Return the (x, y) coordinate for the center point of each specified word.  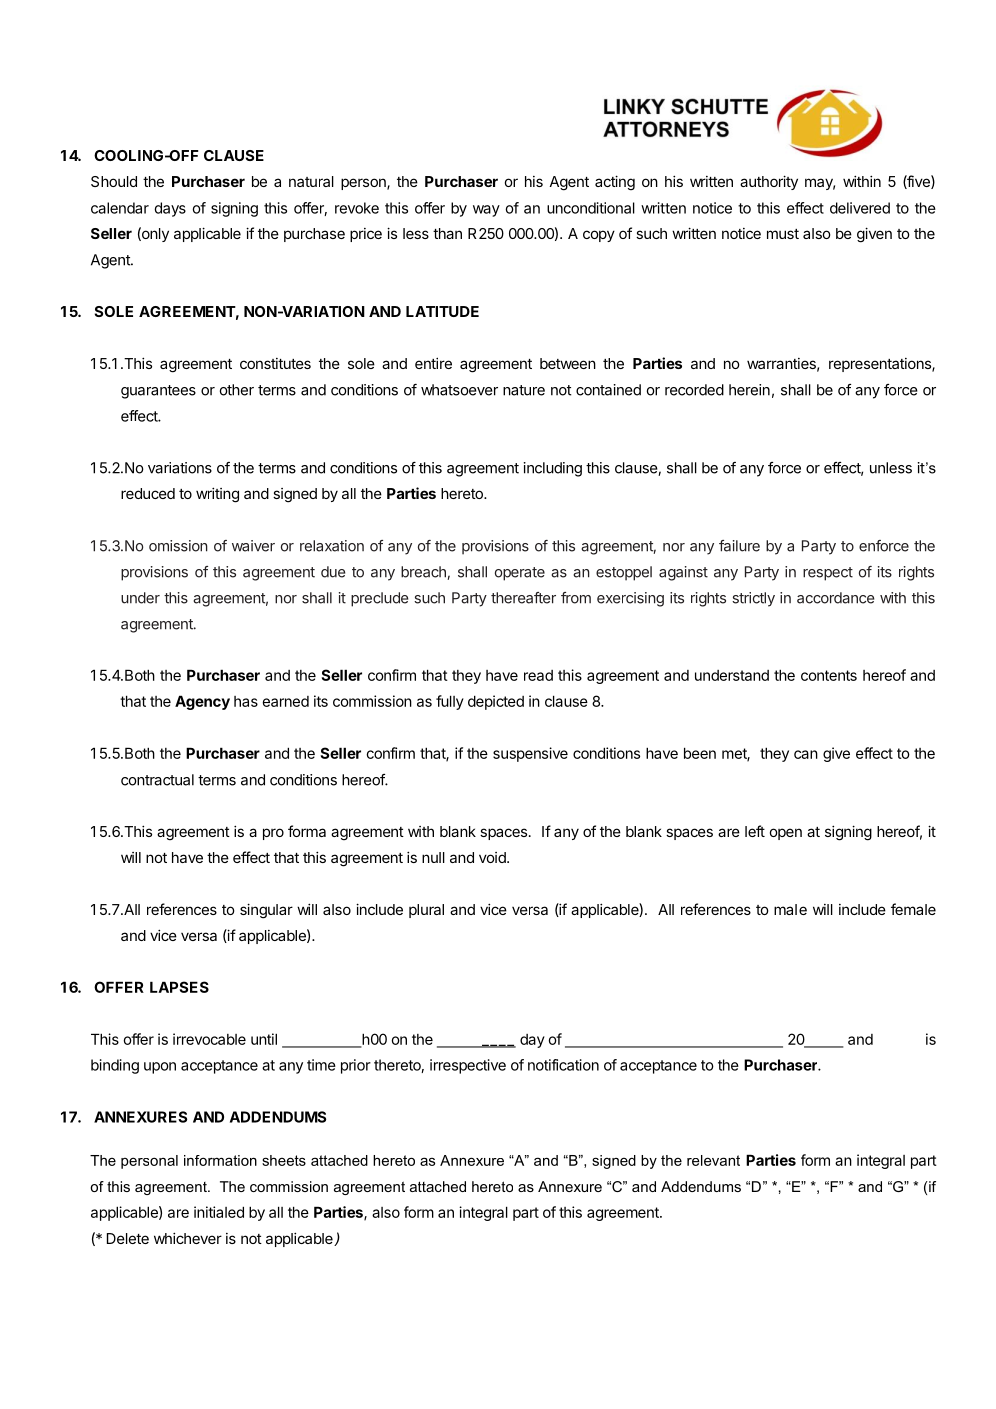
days (170, 209)
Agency (202, 702)
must (783, 234)
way (486, 211)
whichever (188, 1238)
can (806, 754)
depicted (496, 702)
